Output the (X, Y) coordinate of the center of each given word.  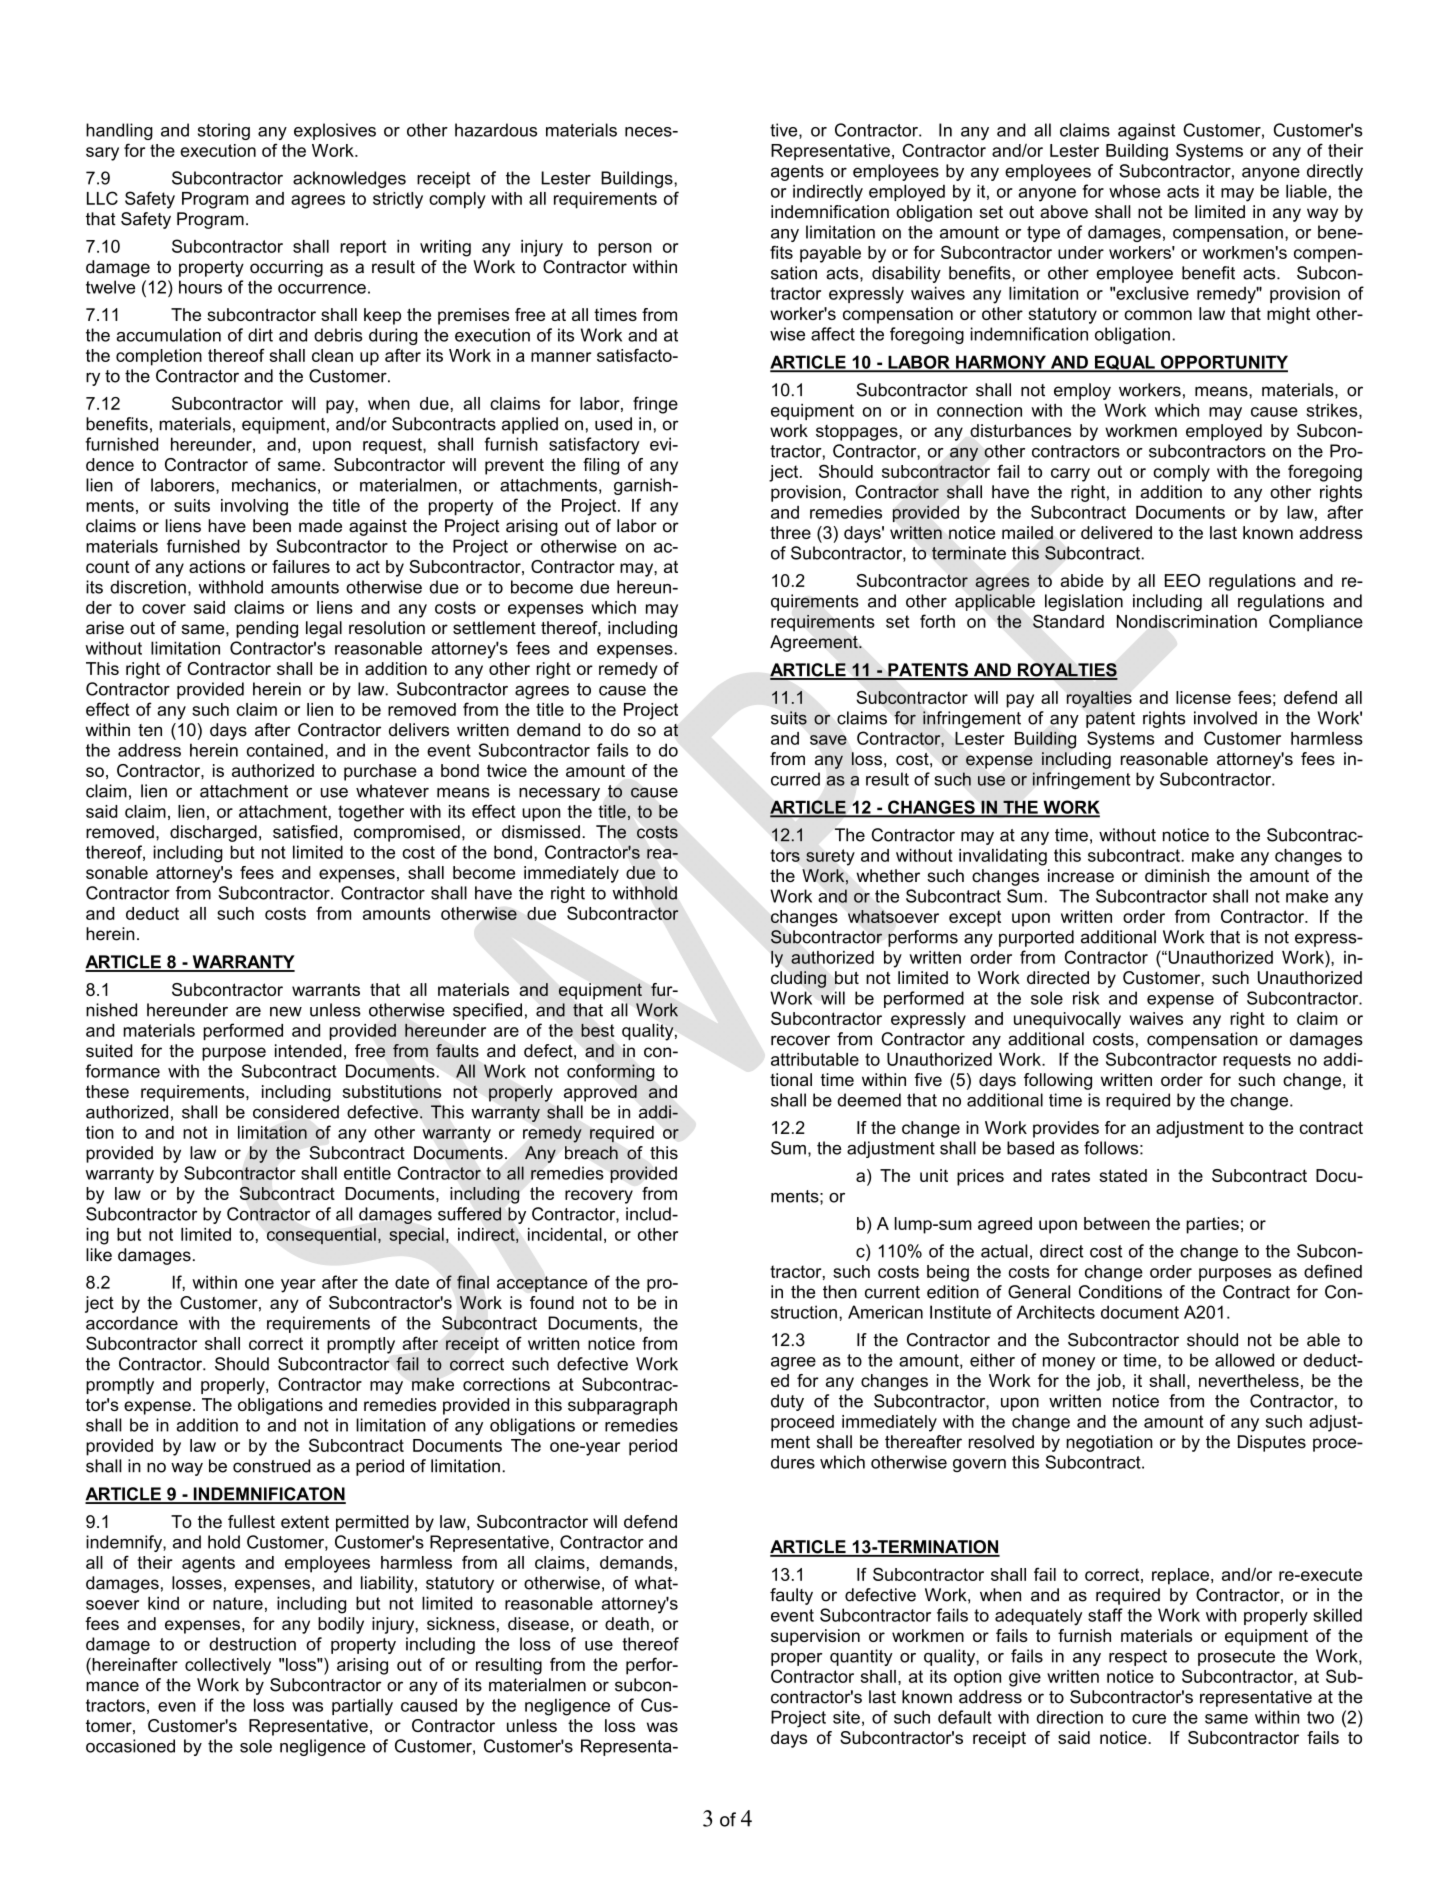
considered (296, 1112)
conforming (611, 1073)
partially (362, 1707)
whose (1134, 191)
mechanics (274, 485)
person (625, 249)
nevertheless (1249, 1380)
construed (272, 1466)
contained (285, 750)
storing (224, 131)
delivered (1116, 532)
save (828, 740)
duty (787, 1402)
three (790, 532)
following (1058, 1081)
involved (1225, 718)
